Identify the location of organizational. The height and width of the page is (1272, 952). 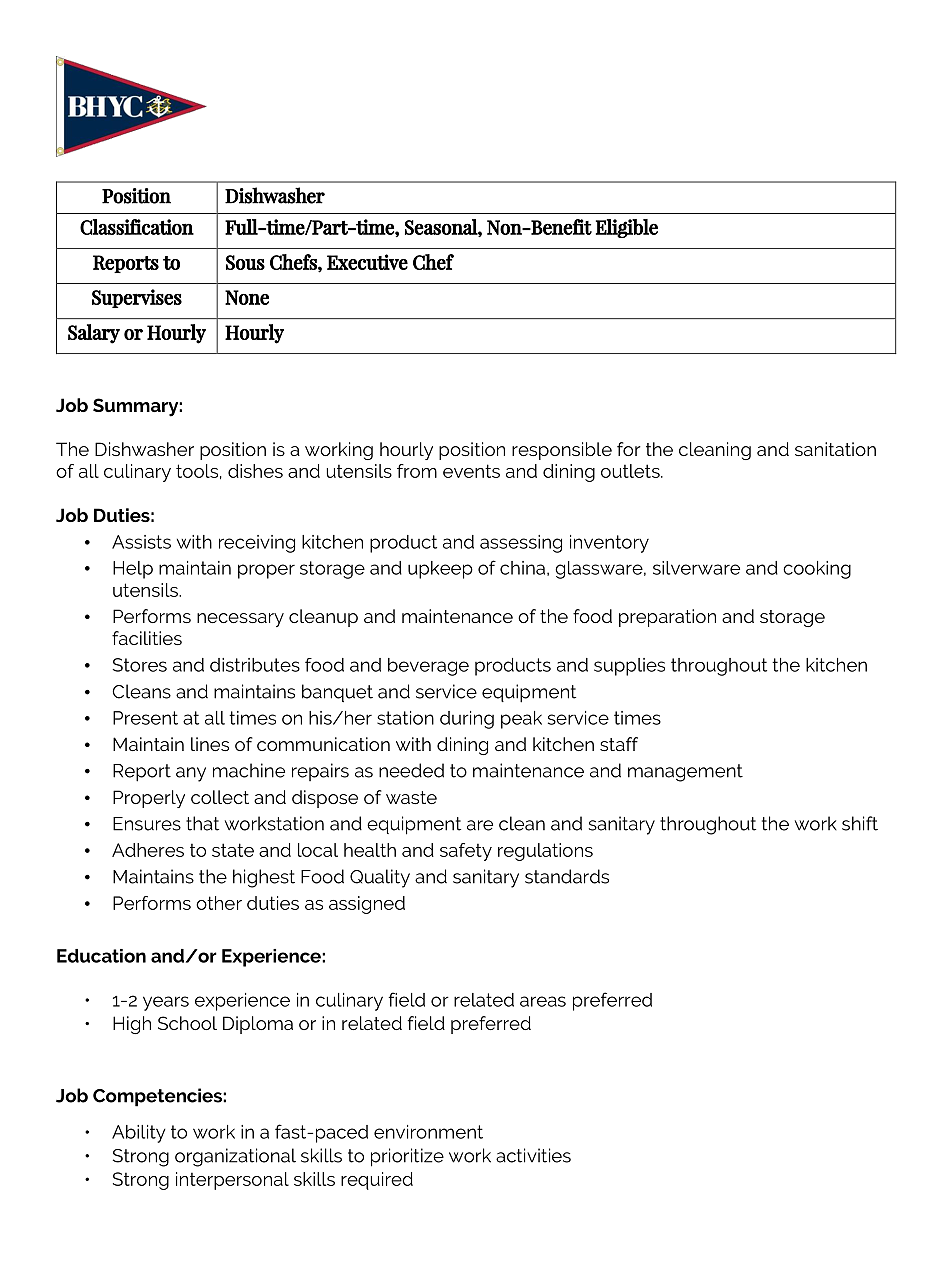
(235, 1157).
